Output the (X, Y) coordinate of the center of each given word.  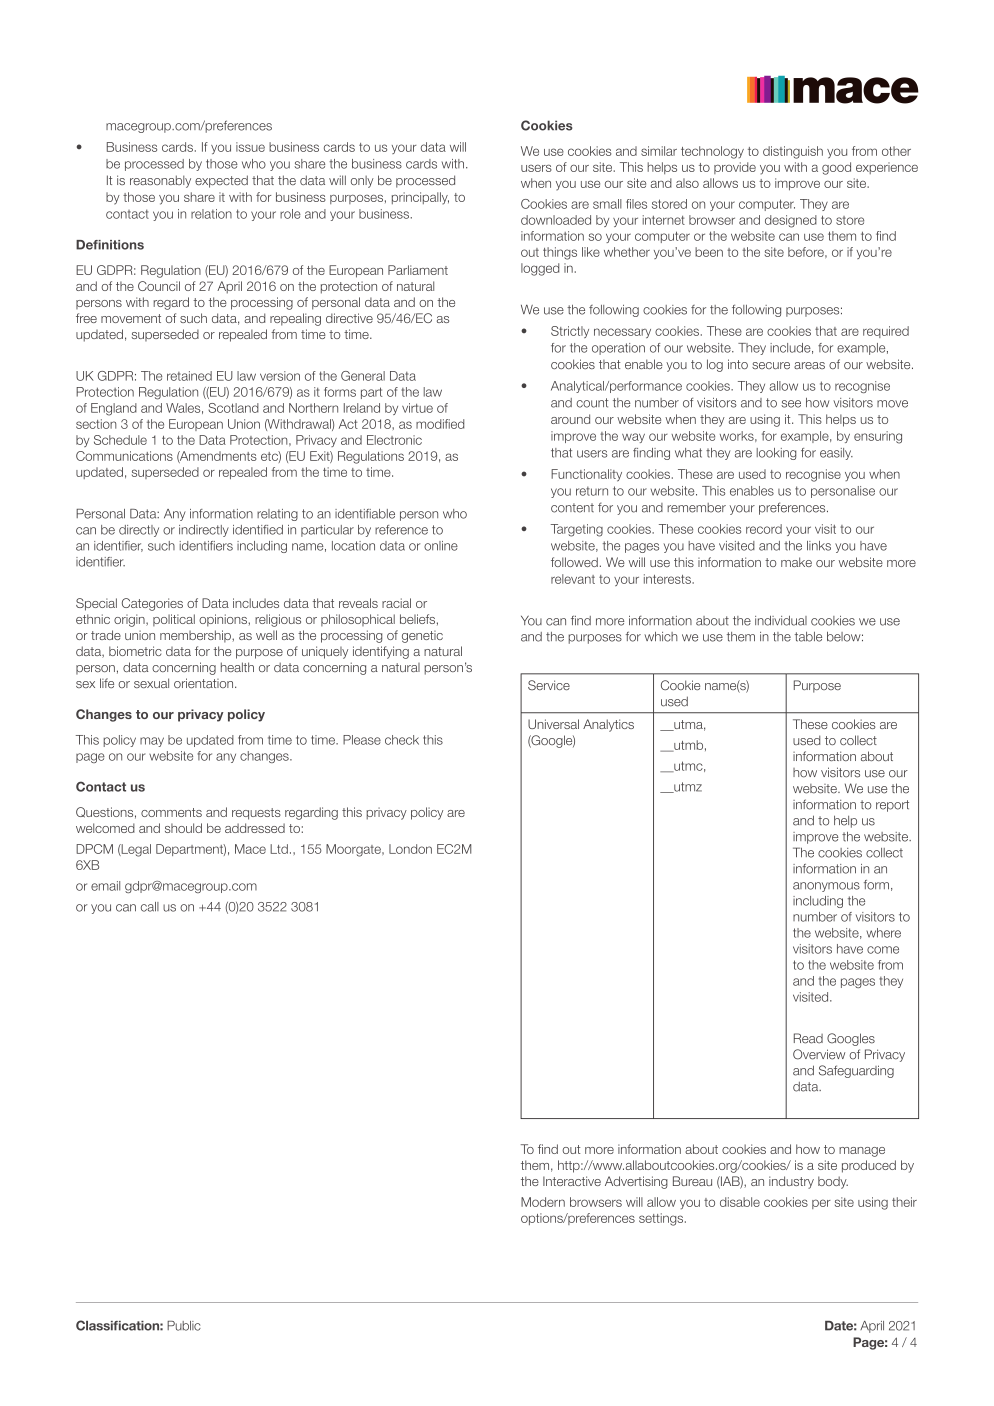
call (150, 907)
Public (184, 1326)
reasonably (160, 181)
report (892, 806)
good (836, 168)
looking (776, 454)
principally (420, 198)
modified (440, 424)
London (410, 849)
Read (808, 1038)
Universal (553, 724)
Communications (124, 456)
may (152, 742)
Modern (543, 1202)
